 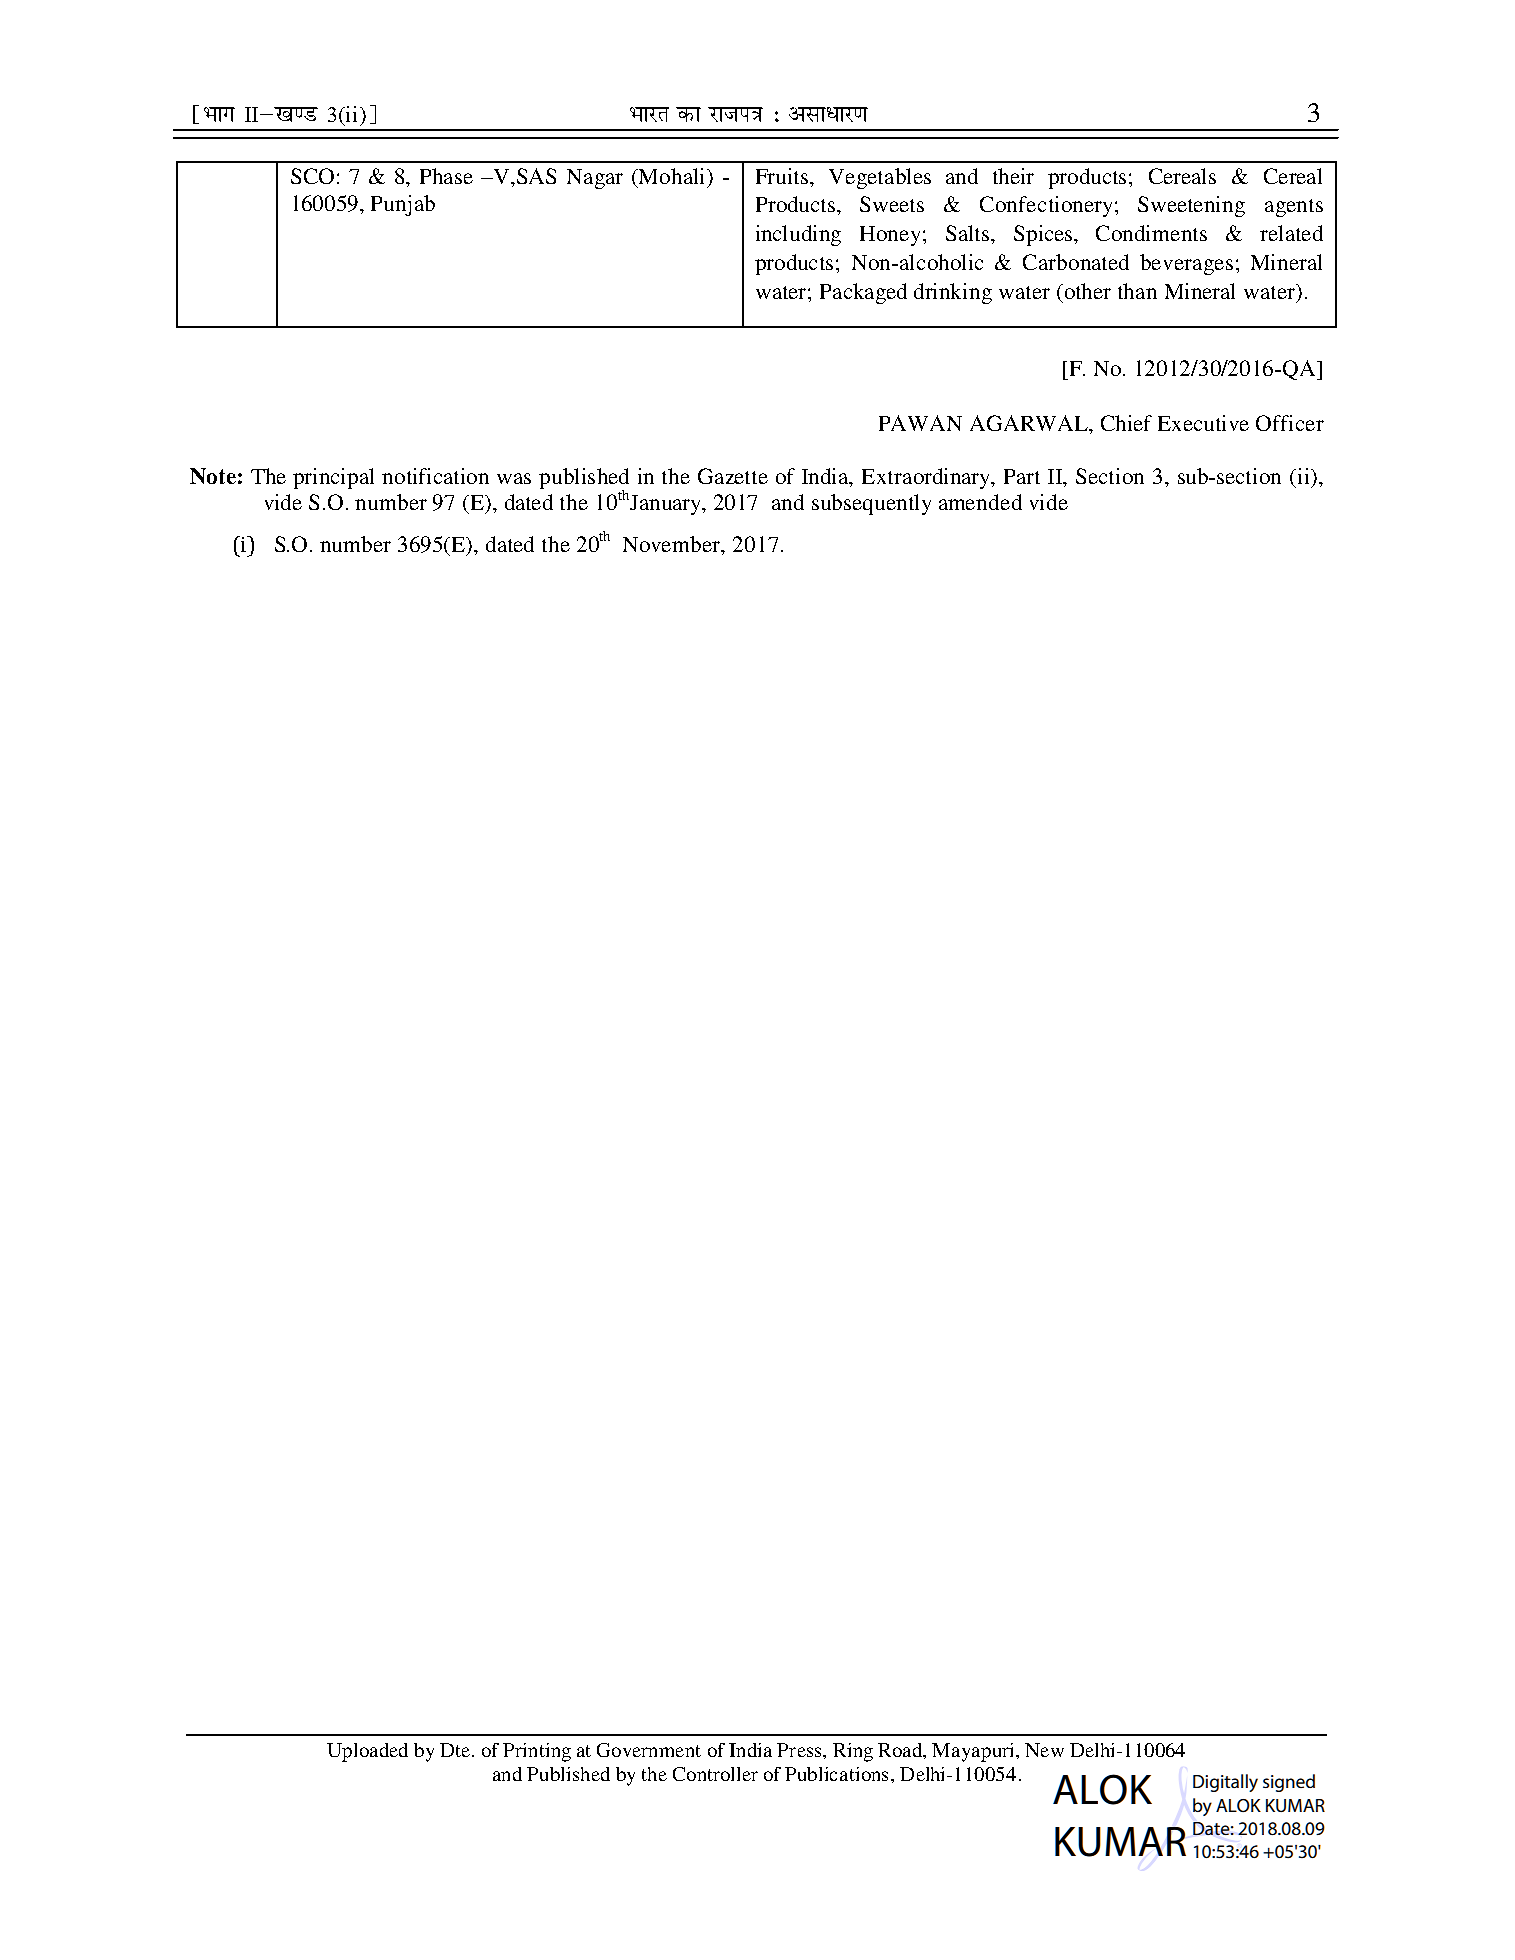 I want to click on Condiments, so click(x=1151, y=233).
